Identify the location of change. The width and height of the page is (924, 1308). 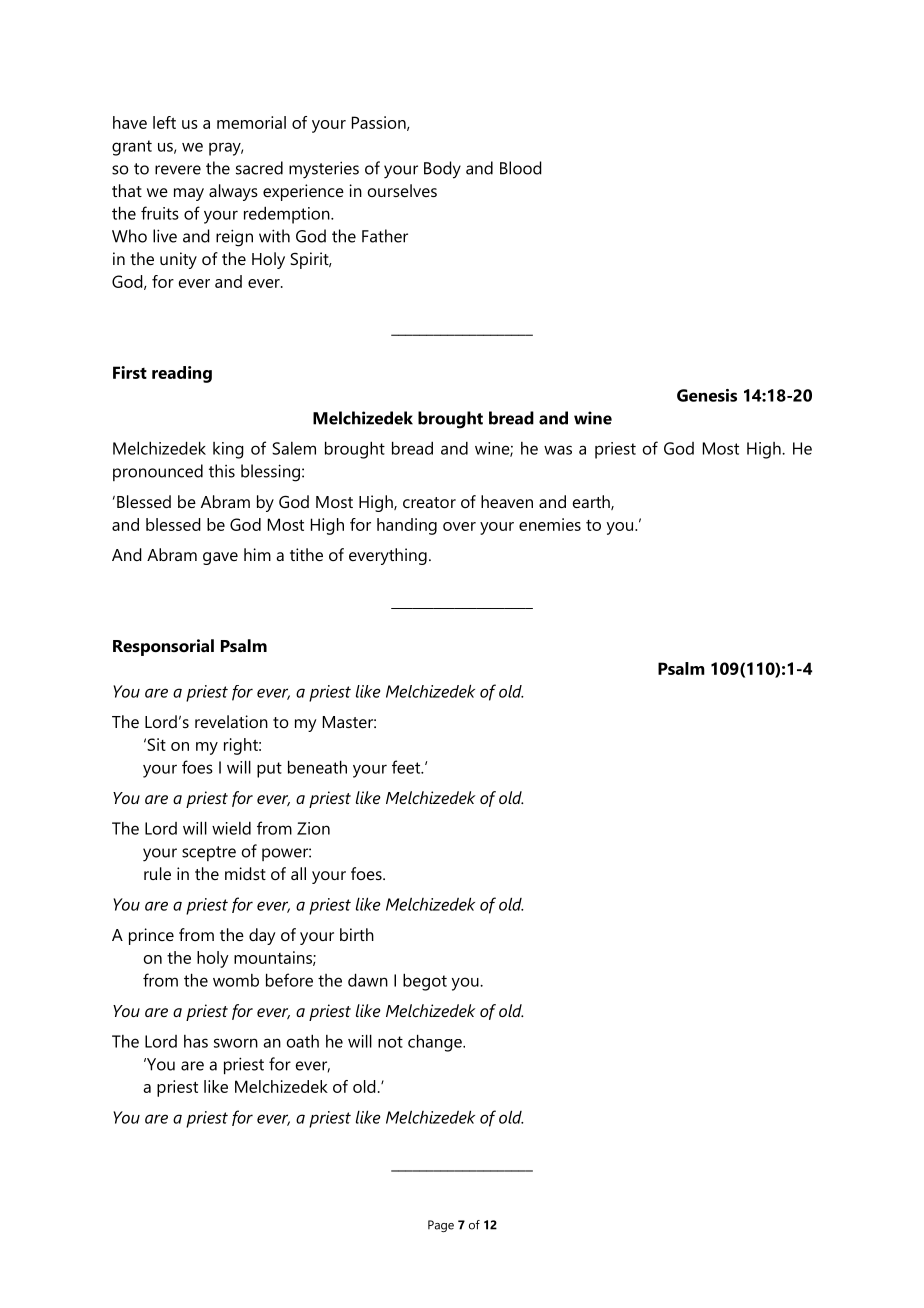
(436, 1043).
